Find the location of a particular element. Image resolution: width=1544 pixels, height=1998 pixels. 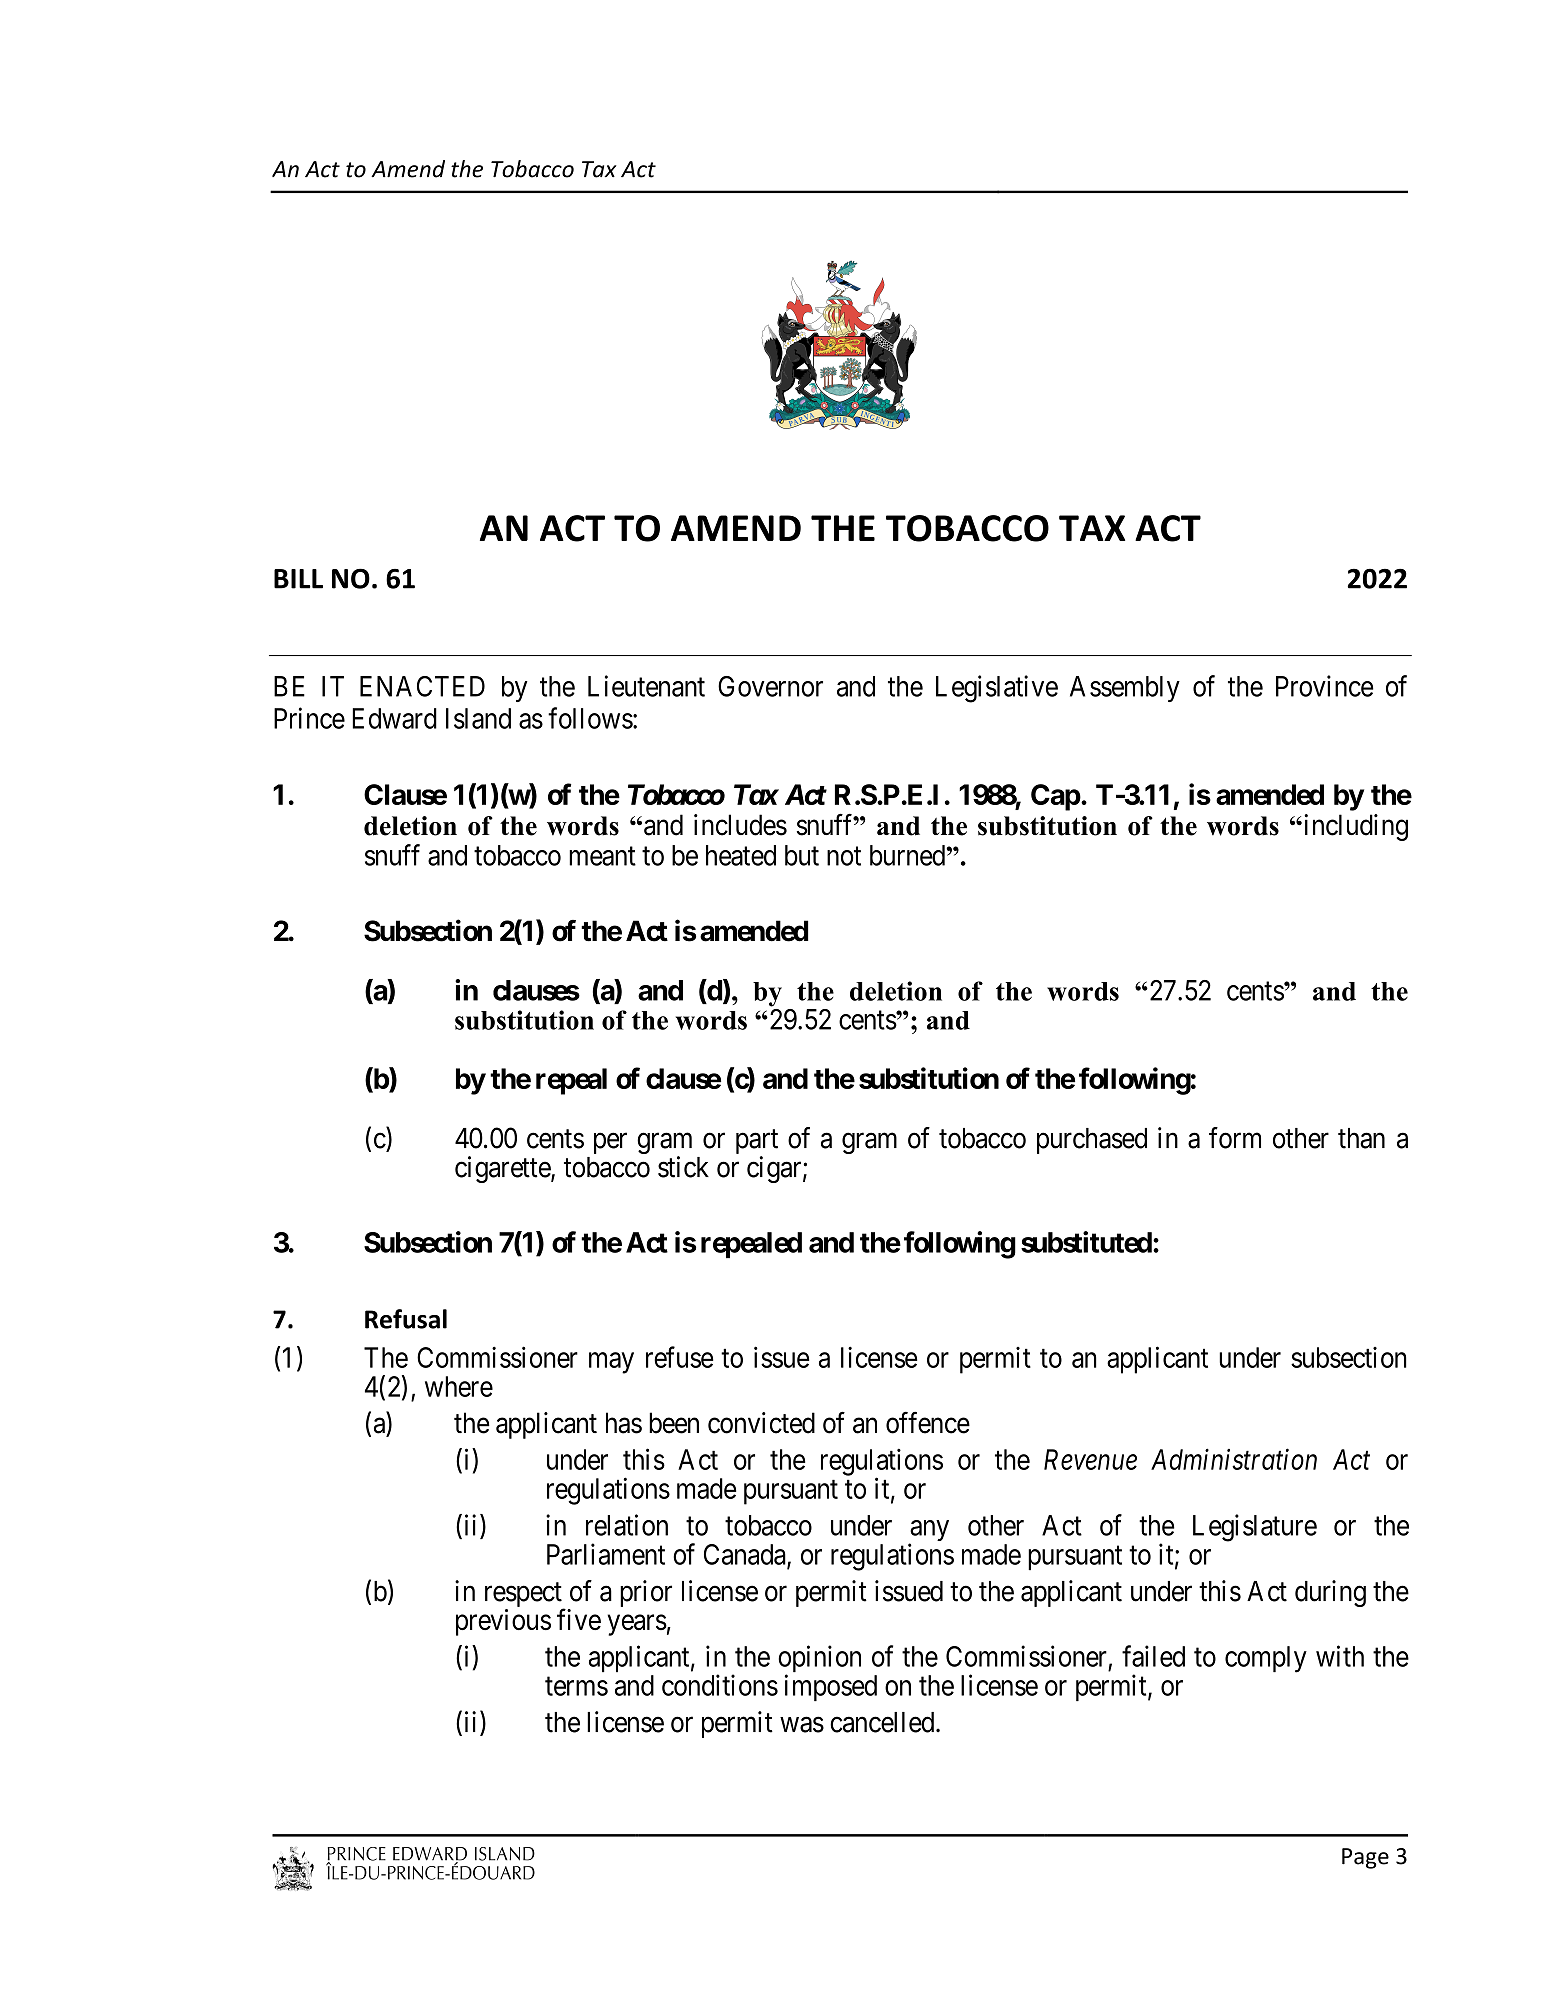

five is located at coordinates (579, 1619).
